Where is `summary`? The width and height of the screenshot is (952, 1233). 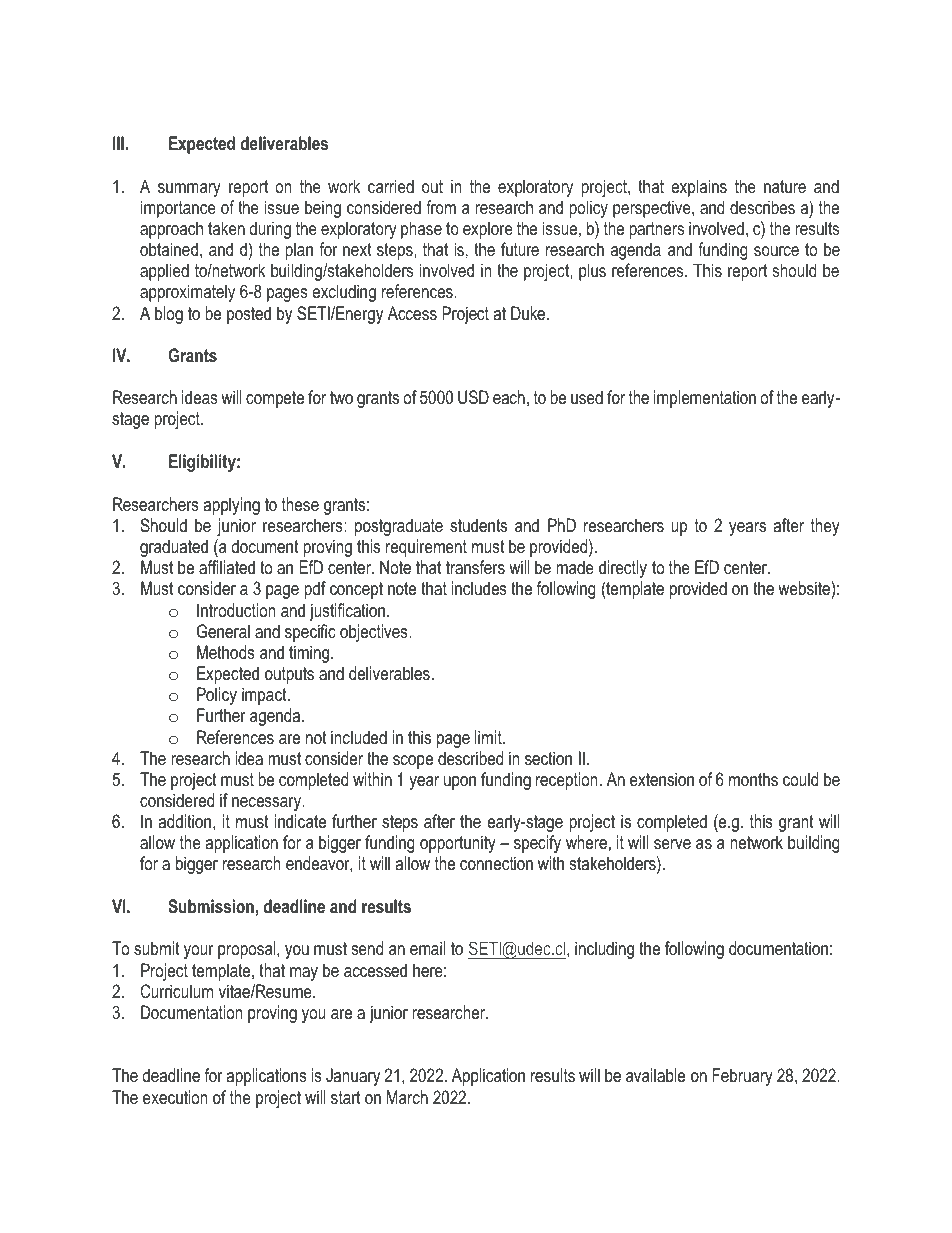
summary is located at coordinates (189, 190).
